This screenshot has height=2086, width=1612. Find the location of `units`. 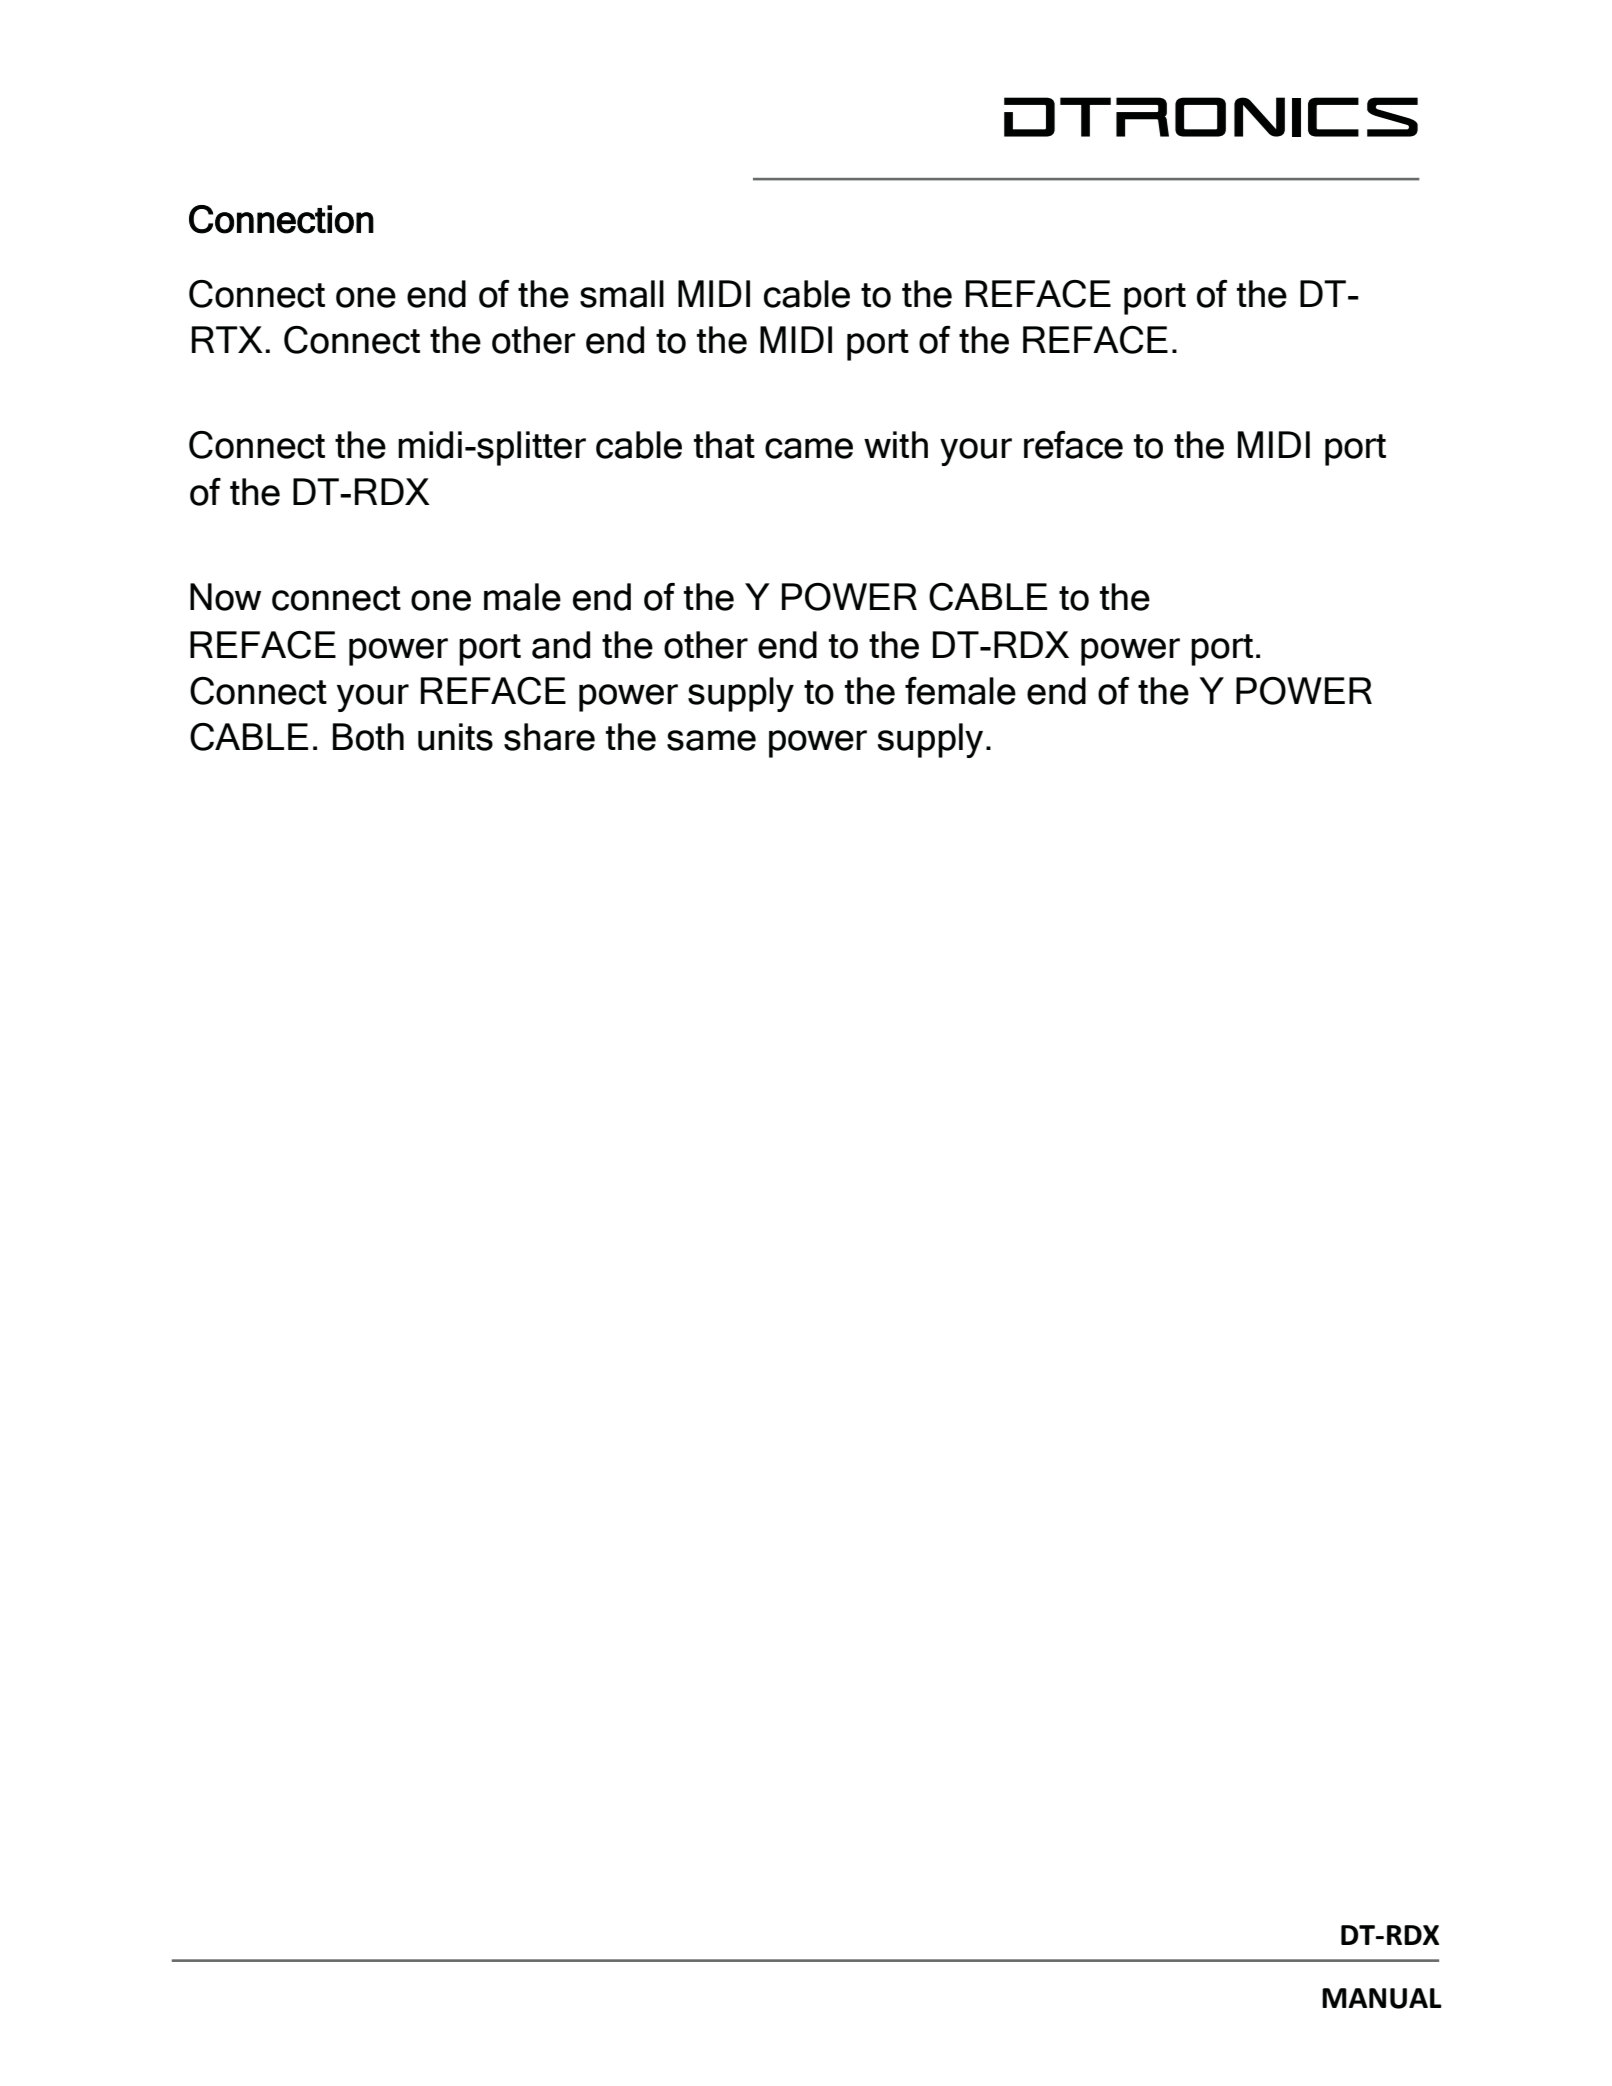

units is located at coordinates (455, 737).
